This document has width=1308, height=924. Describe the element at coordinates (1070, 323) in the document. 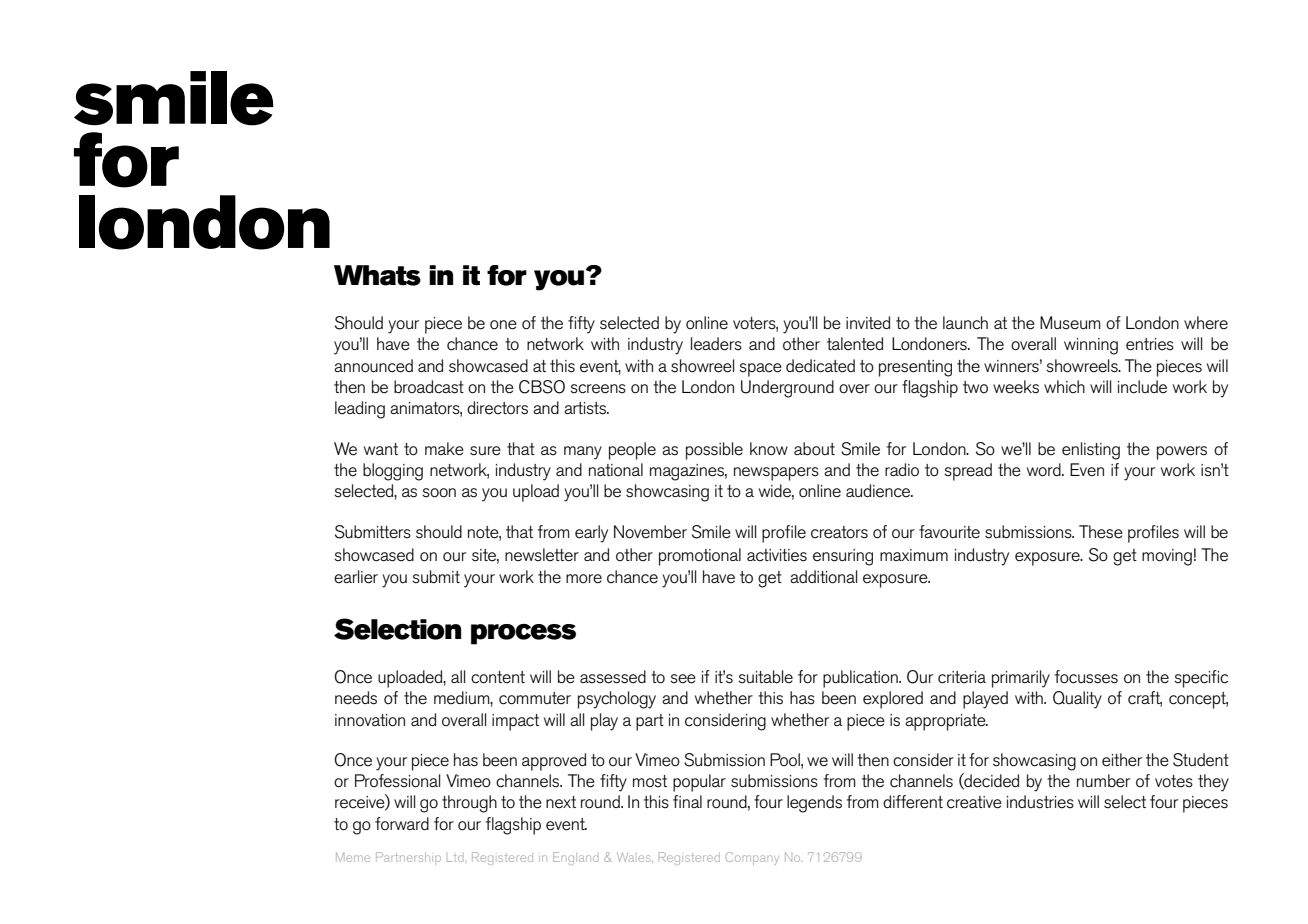

I see `Museum` at that location.
